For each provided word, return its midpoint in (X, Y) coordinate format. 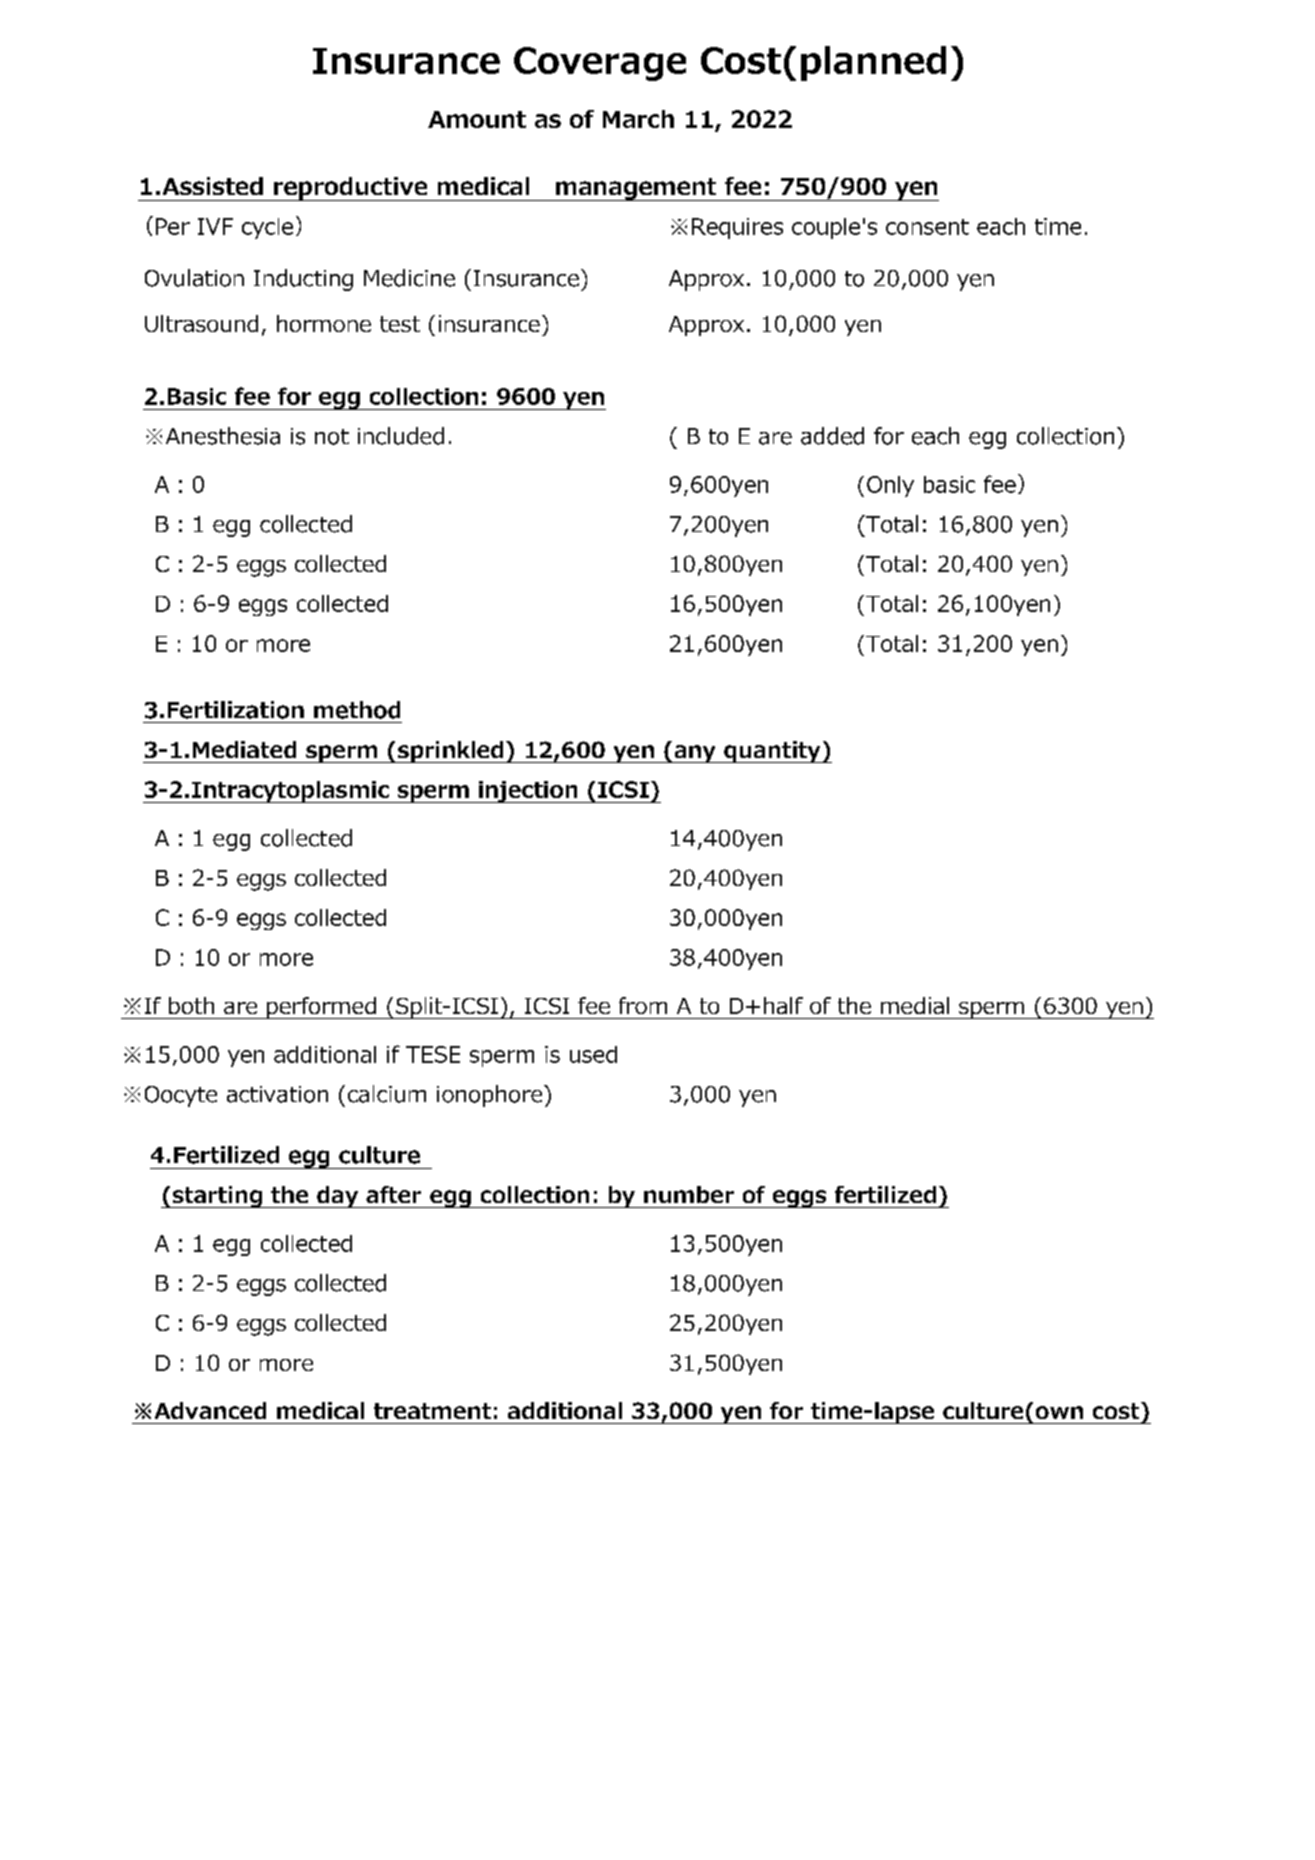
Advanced (210, 1410)
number (689, 1194)
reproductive (351, 189)
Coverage (600, 64)
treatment (432, 1411)
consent (927, 227)
